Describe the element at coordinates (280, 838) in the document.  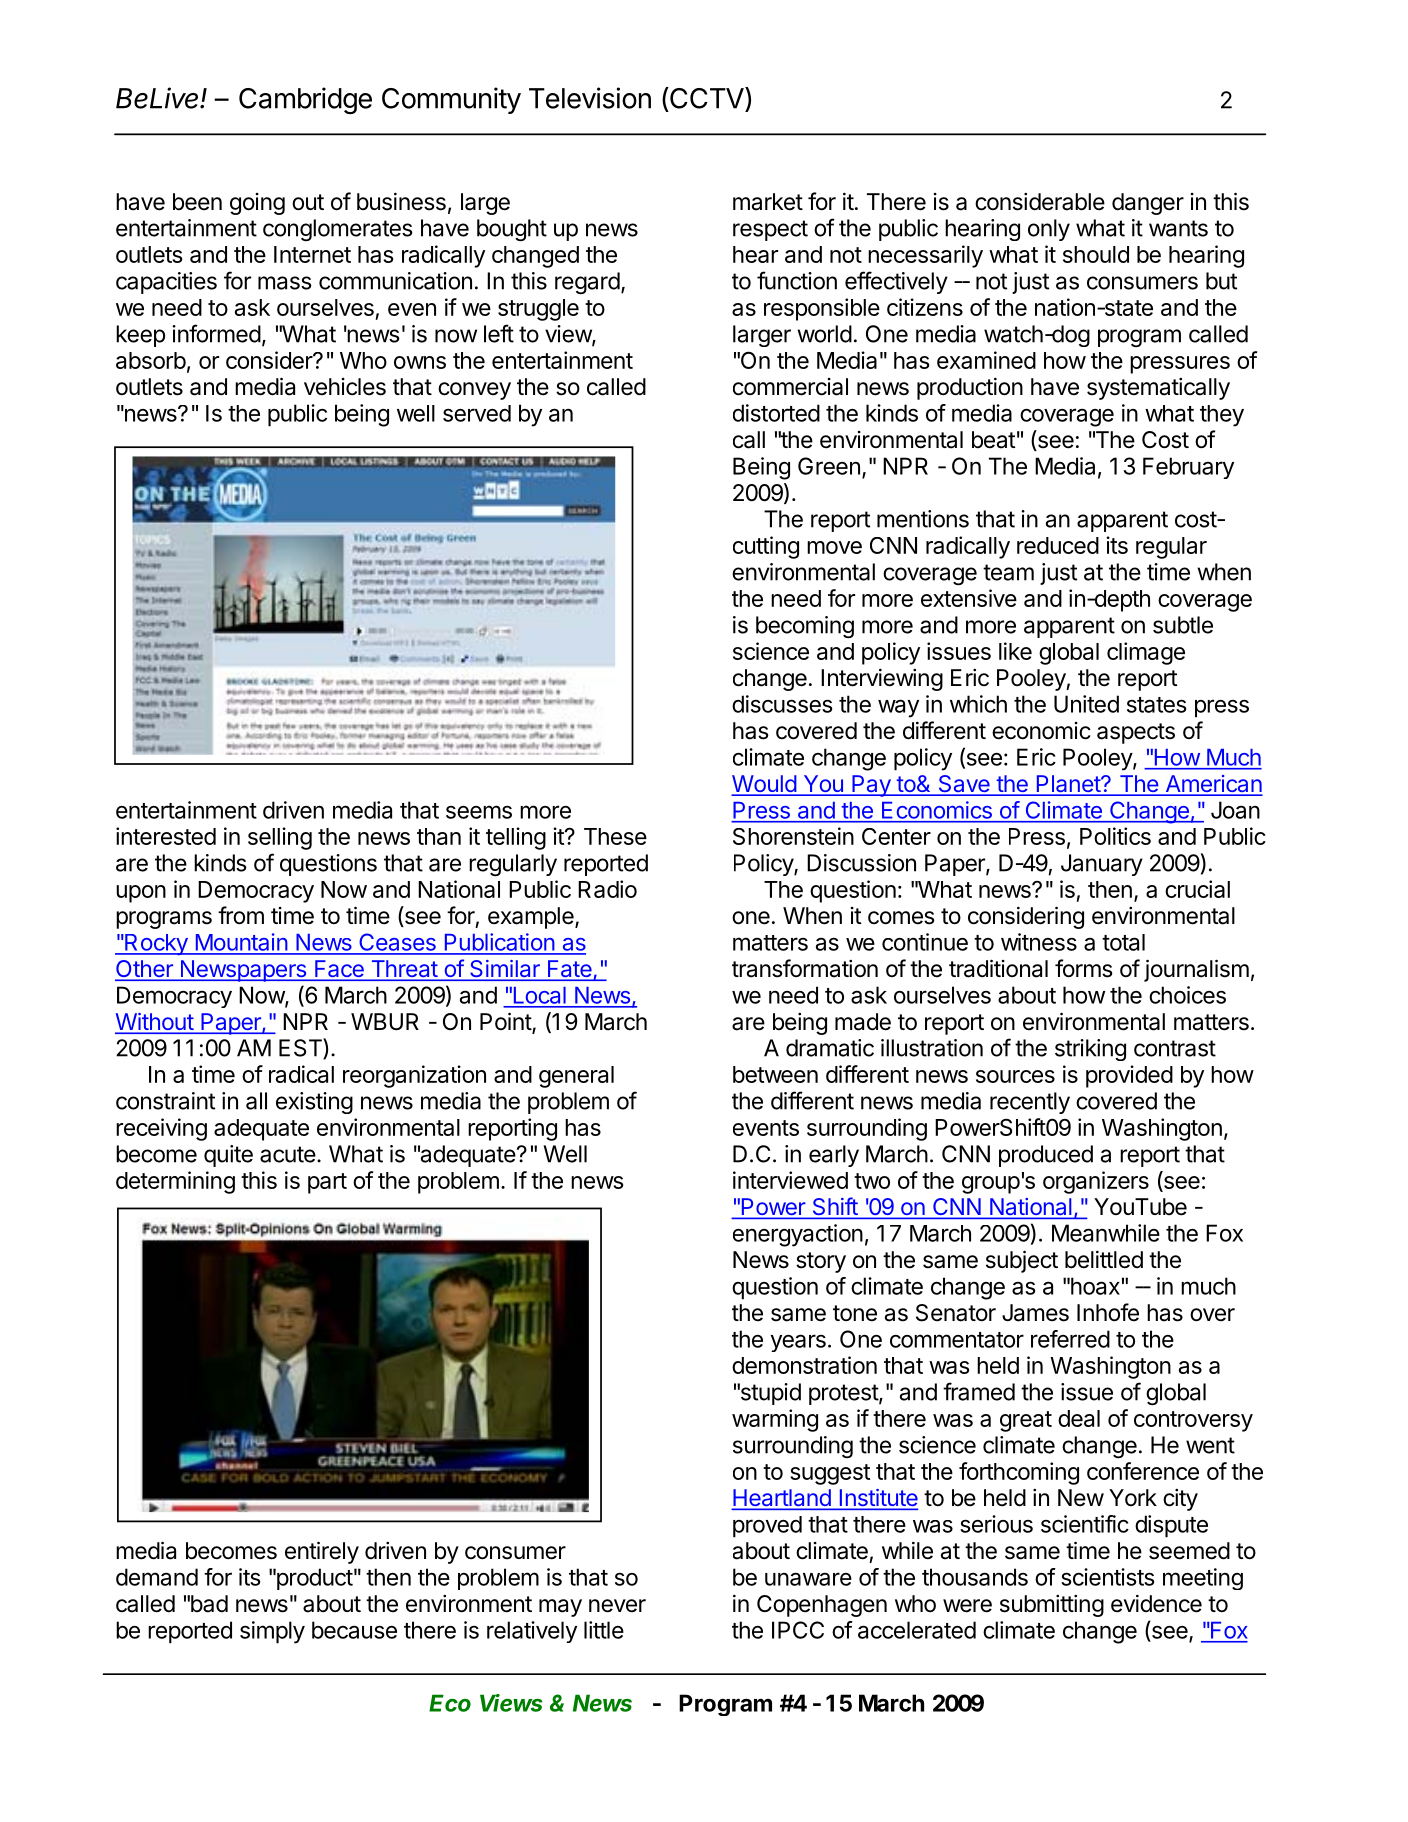
I see `selling` at that location.
